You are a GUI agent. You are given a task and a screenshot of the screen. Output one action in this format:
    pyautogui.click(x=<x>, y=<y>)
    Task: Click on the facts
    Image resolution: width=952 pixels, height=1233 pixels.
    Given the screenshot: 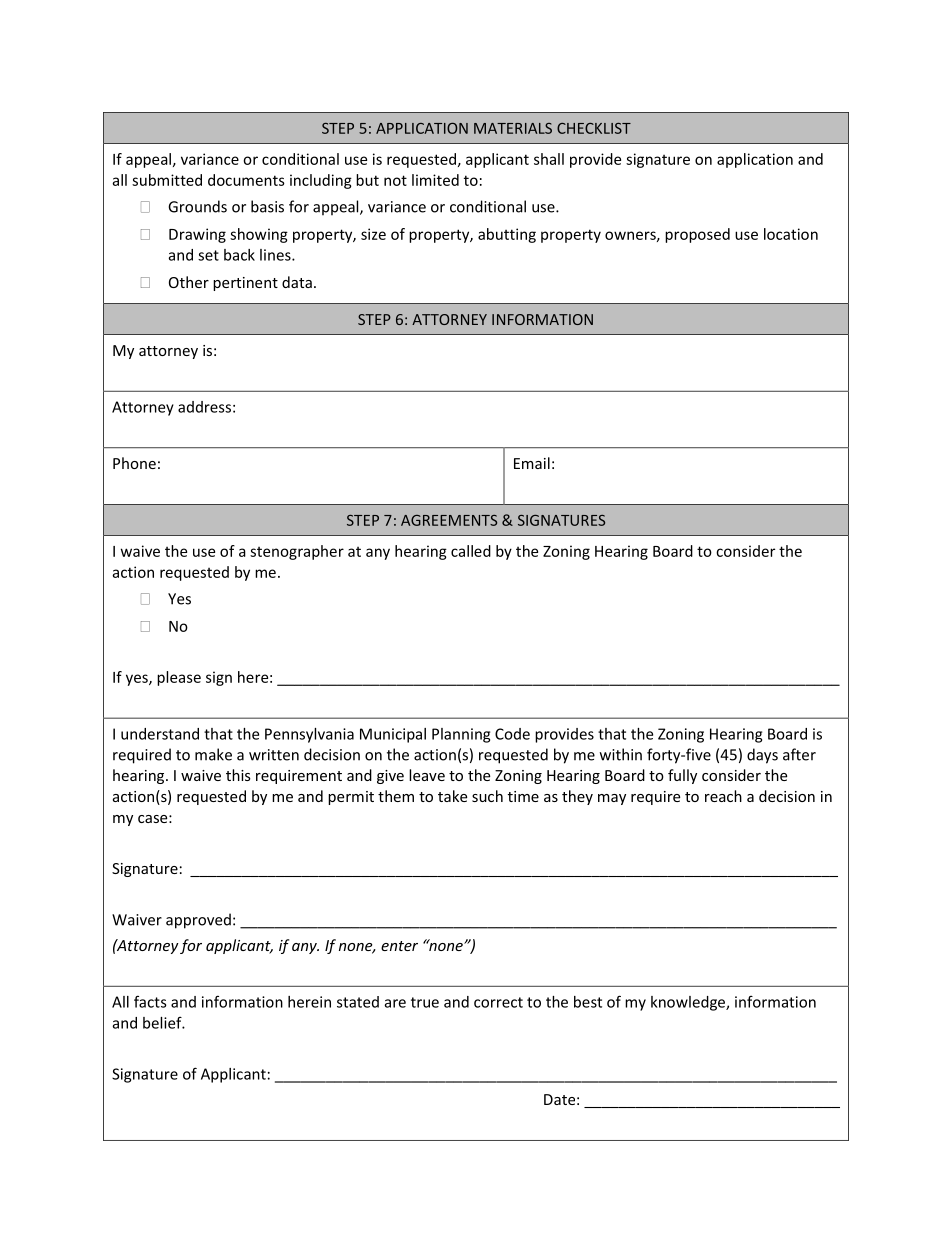 What is the action you would take?
    pyautogui.click(x=150, y=1001)
